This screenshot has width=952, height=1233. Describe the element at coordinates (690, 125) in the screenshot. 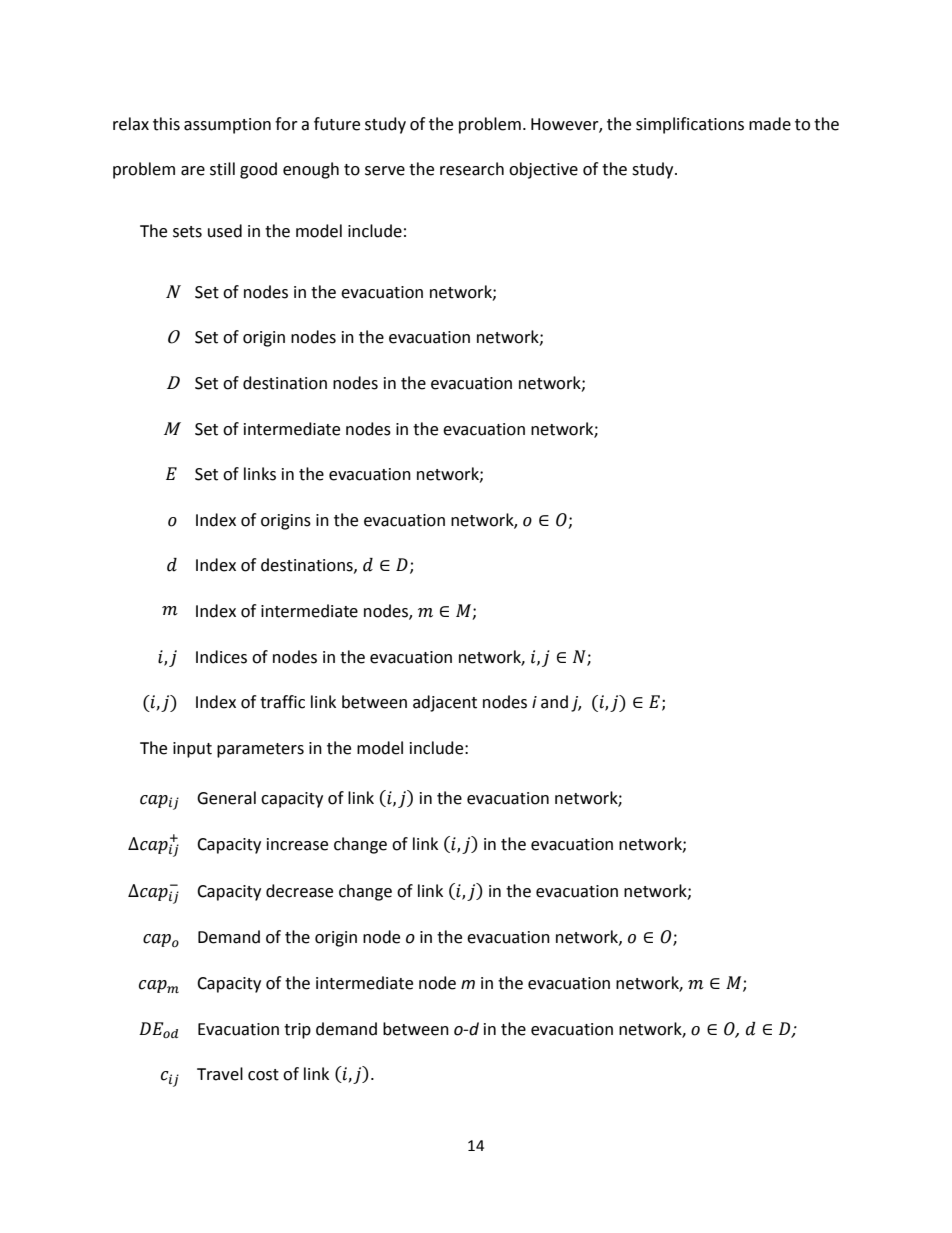

I see `simplifications` at that location.
